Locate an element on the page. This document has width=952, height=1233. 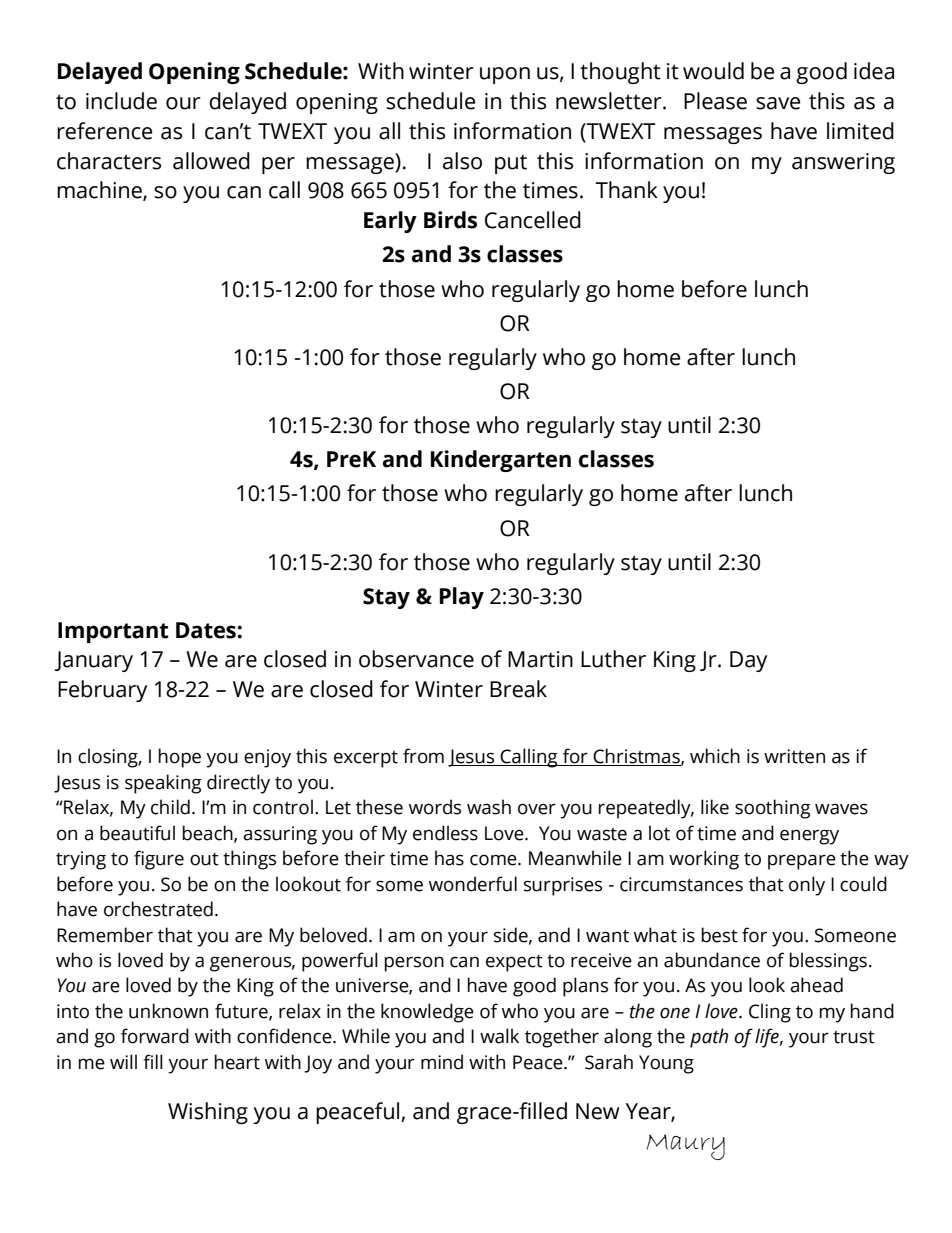
written is located at coordinates (794, 756).
